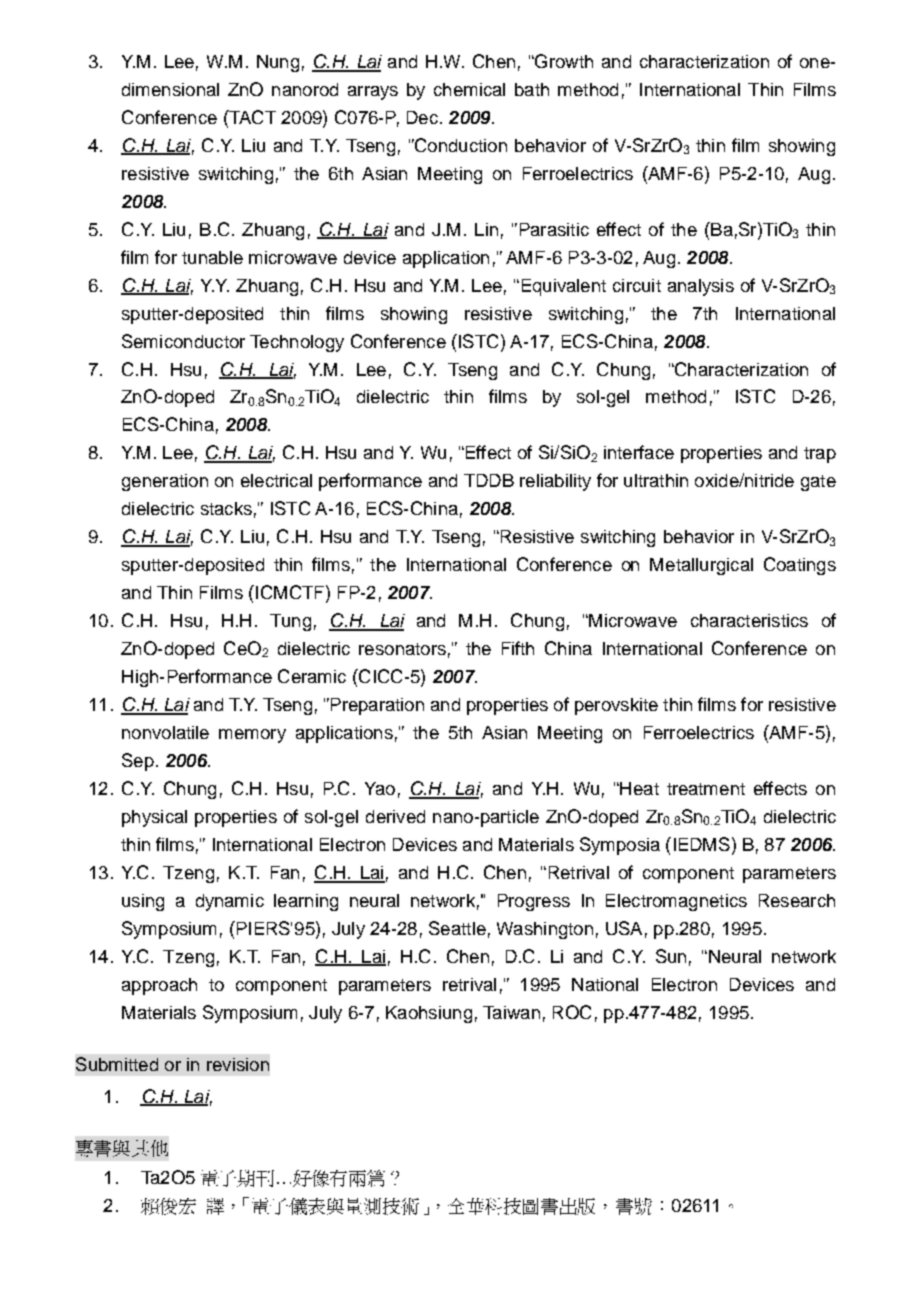 This screenshot has width=924, height=1308. I want to click on revision, so click(238, 1064).
